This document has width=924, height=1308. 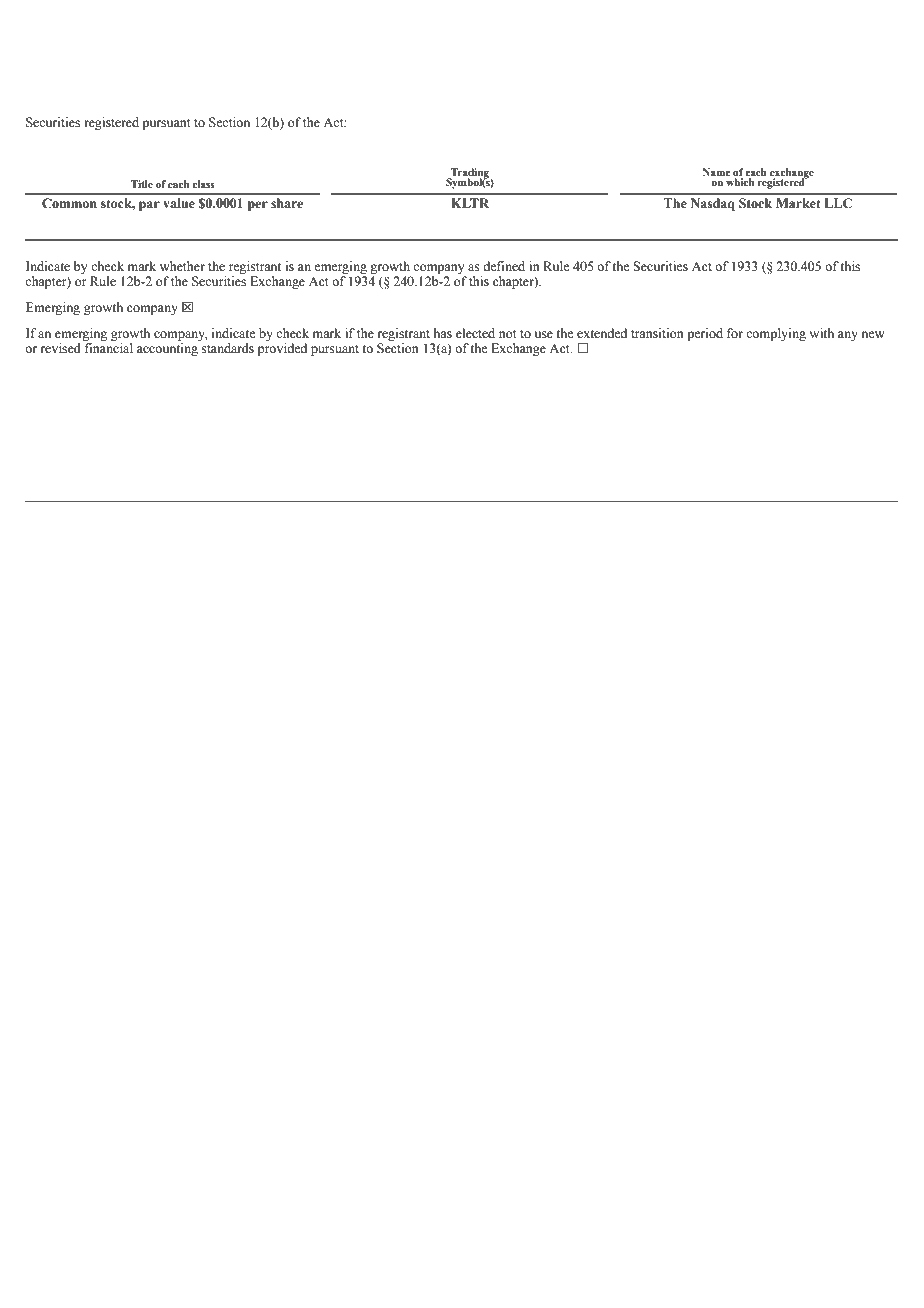 What do you see at coordinates (168, 348) in the document?
I see `accounting` at bounding box center [168, 348].
